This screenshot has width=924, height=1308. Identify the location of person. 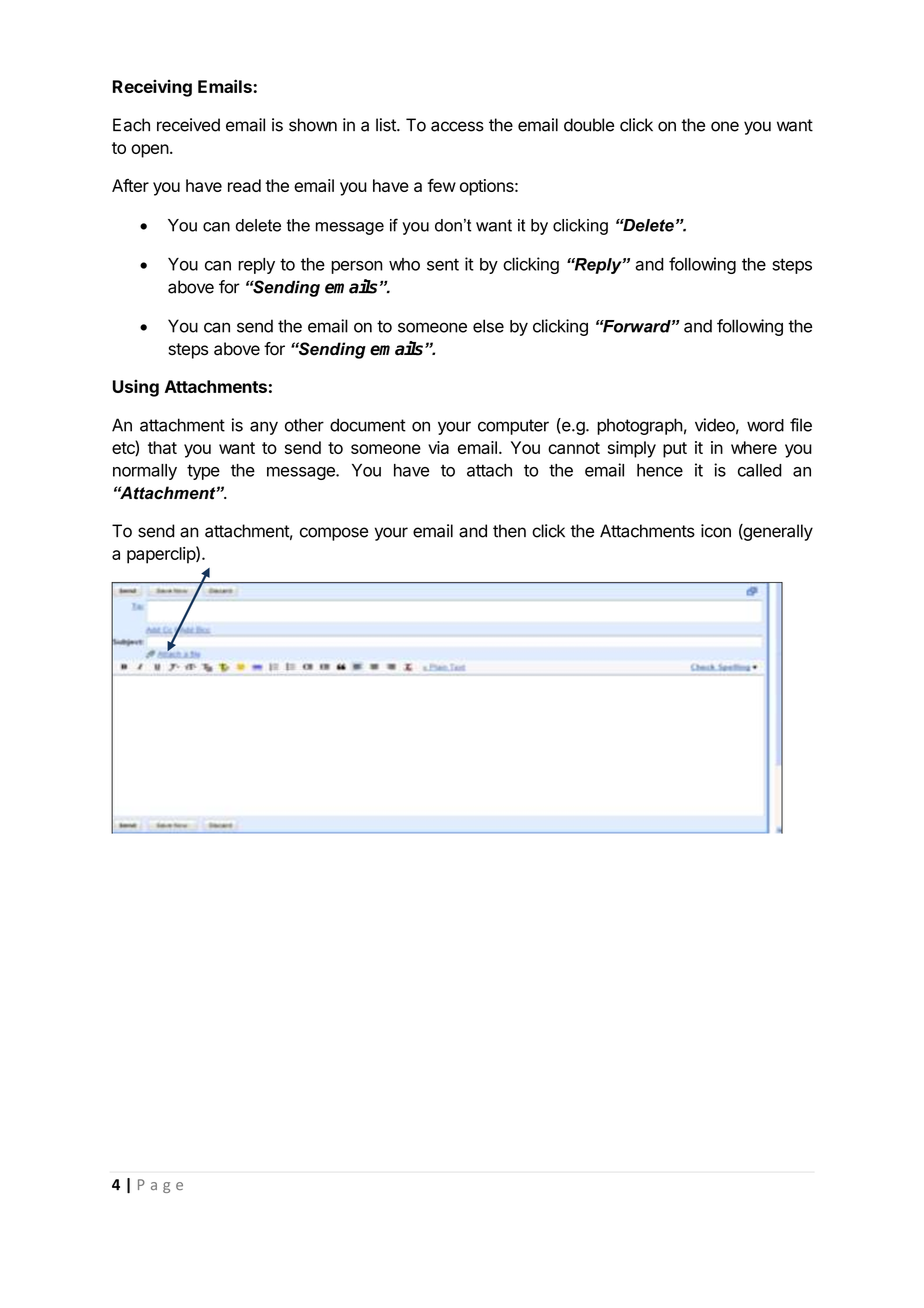
(357, 267).
